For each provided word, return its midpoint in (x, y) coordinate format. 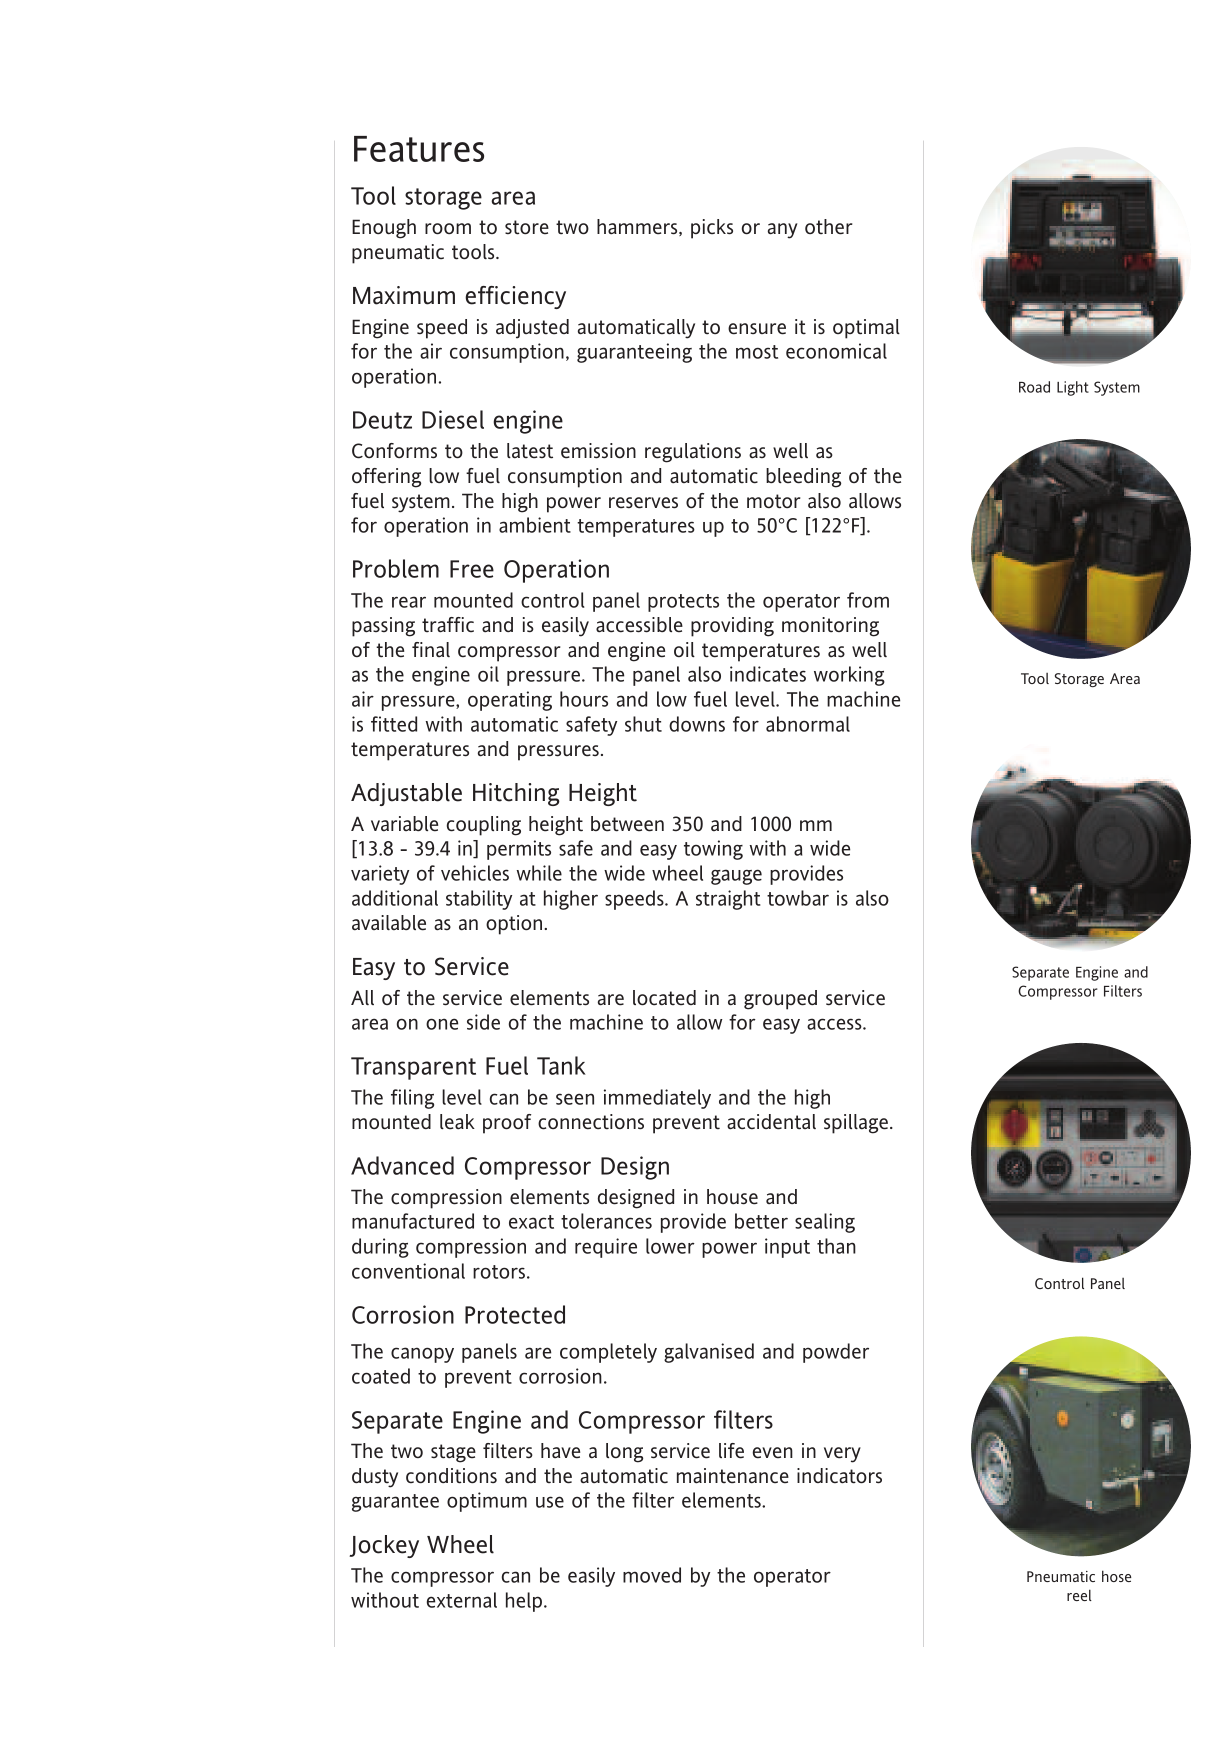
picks (712, 229)
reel (1079, 1595)
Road (1034, 387)
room (448, 229)
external (462, 1600)
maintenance (733, 1476)
